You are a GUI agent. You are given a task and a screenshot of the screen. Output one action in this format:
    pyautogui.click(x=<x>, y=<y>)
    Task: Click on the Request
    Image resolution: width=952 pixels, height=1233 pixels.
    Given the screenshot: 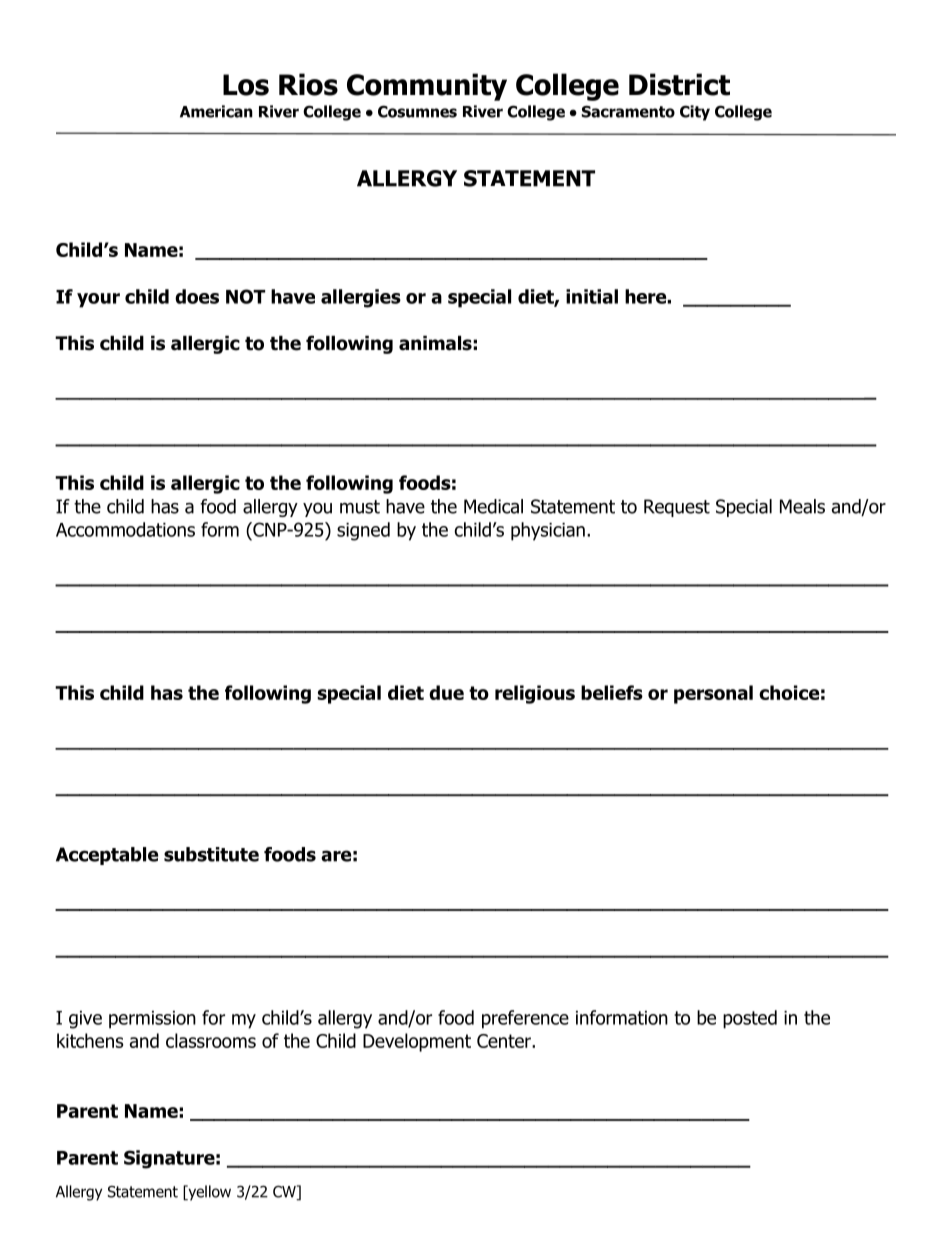 What is the action you would take?
    pyautogui.click(x=677, y=508)
